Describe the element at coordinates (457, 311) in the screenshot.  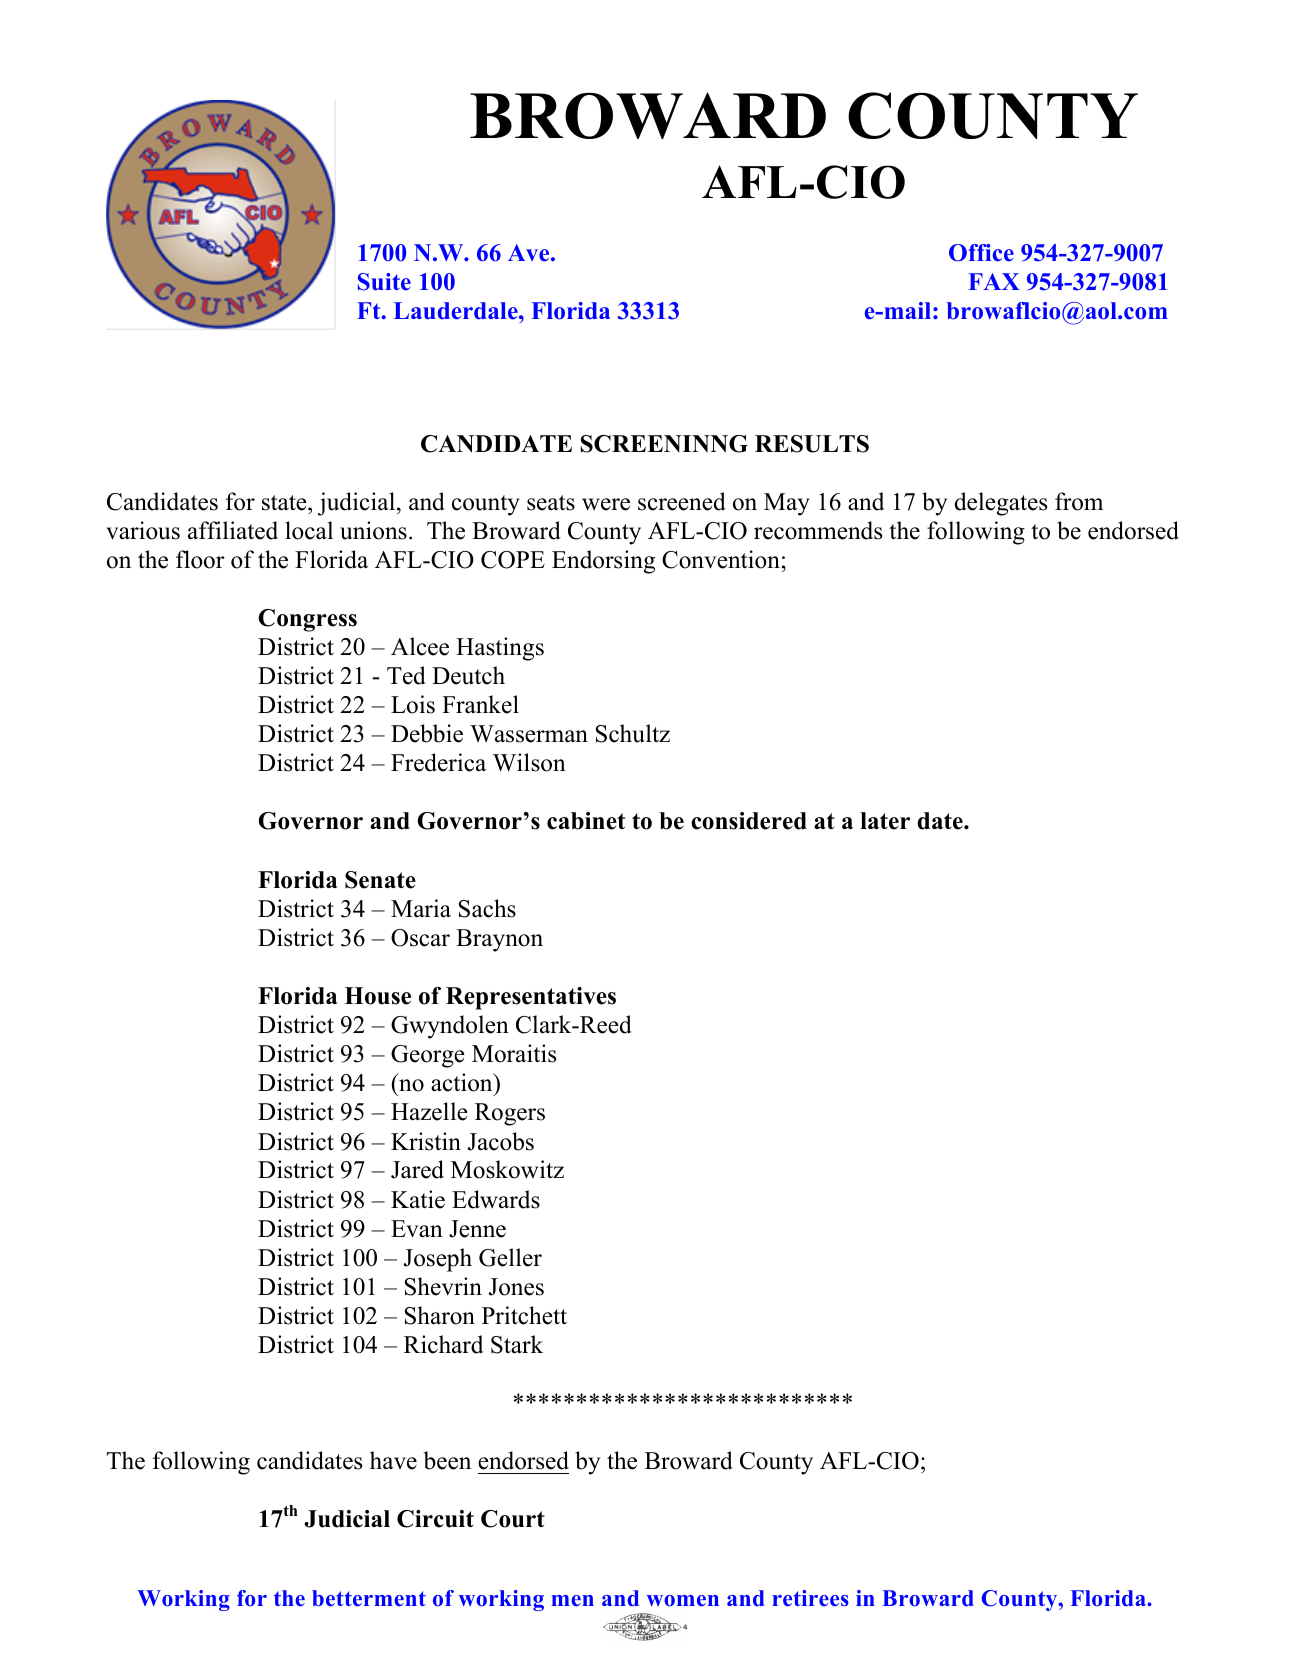
I see `Lauderdale` at that location.
